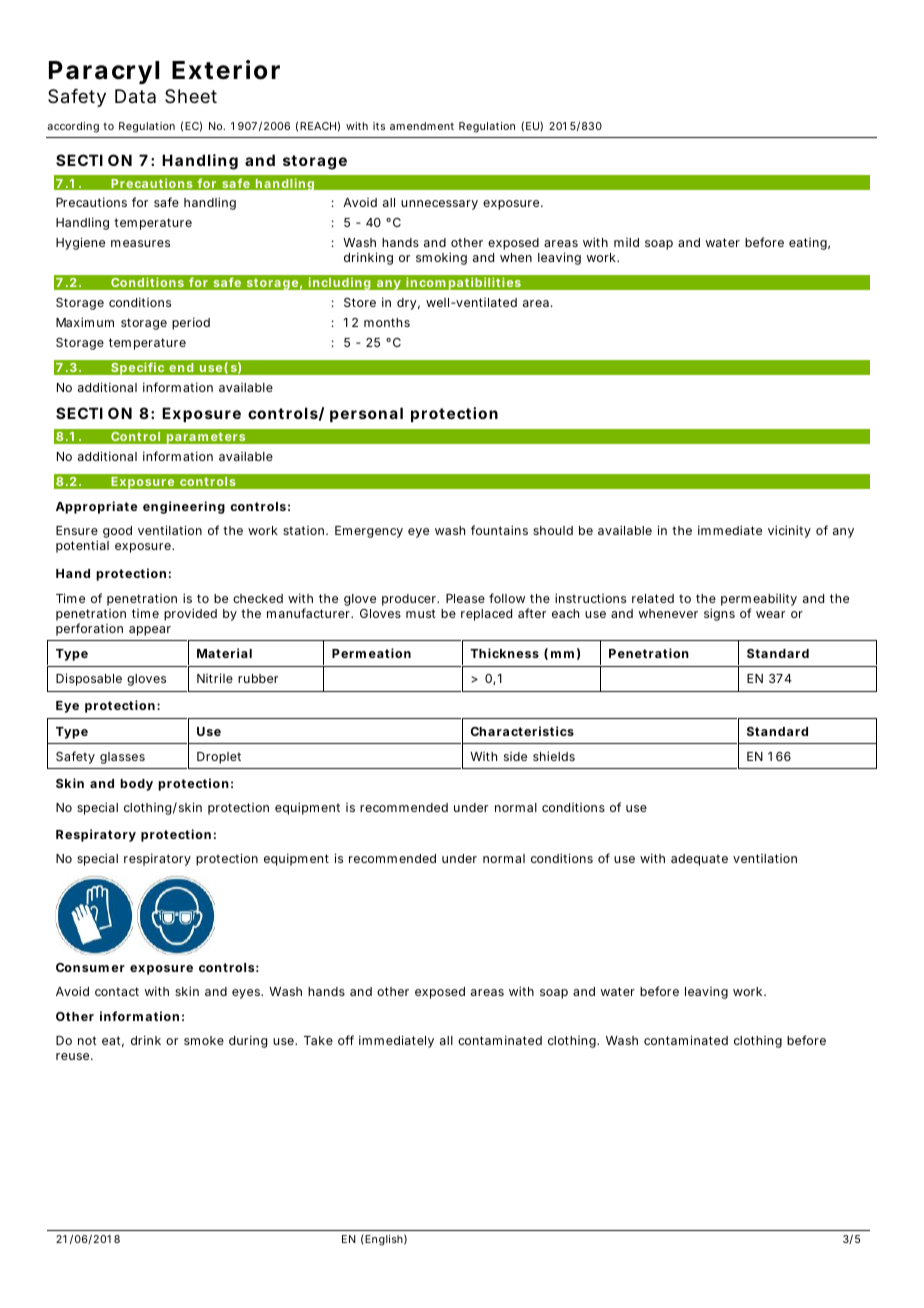 The height and width of the document is (1308, 924). Describe the element at coordinates (789, 531) in the document. I see `vicinity` at that location.
